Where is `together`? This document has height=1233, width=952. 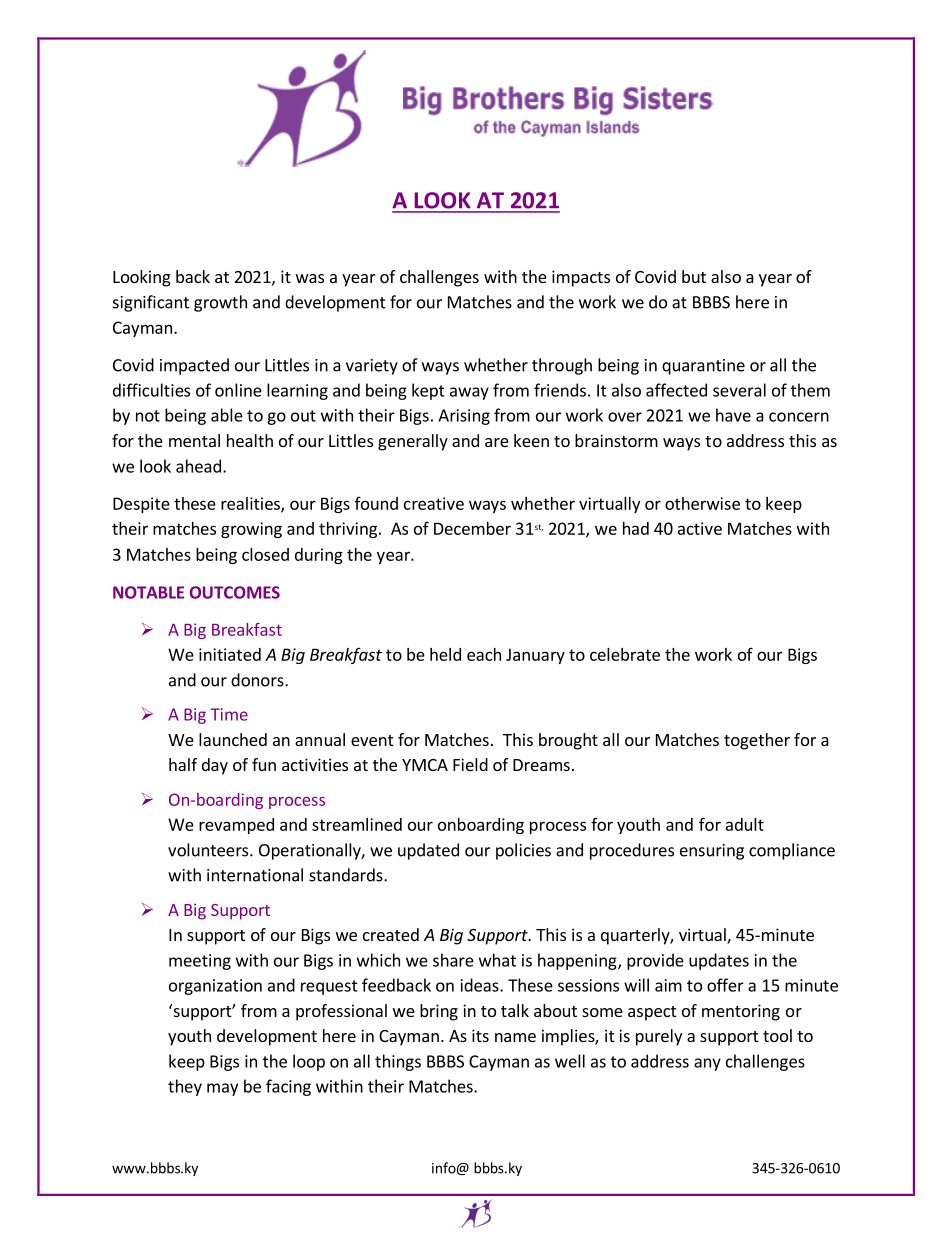 together is located at coordinates (757, 741).
